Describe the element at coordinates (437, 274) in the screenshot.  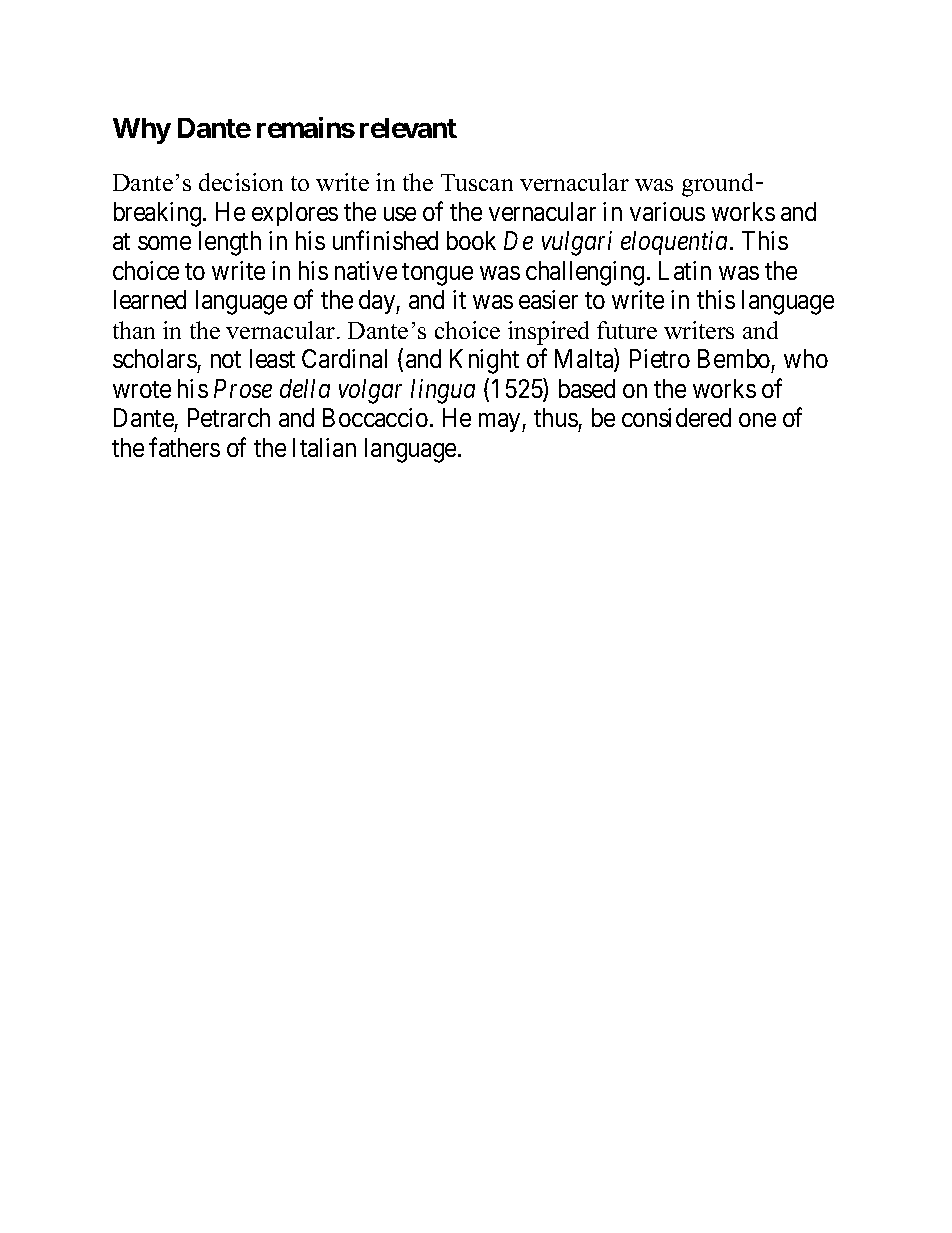
I see `tongue` at that location.
